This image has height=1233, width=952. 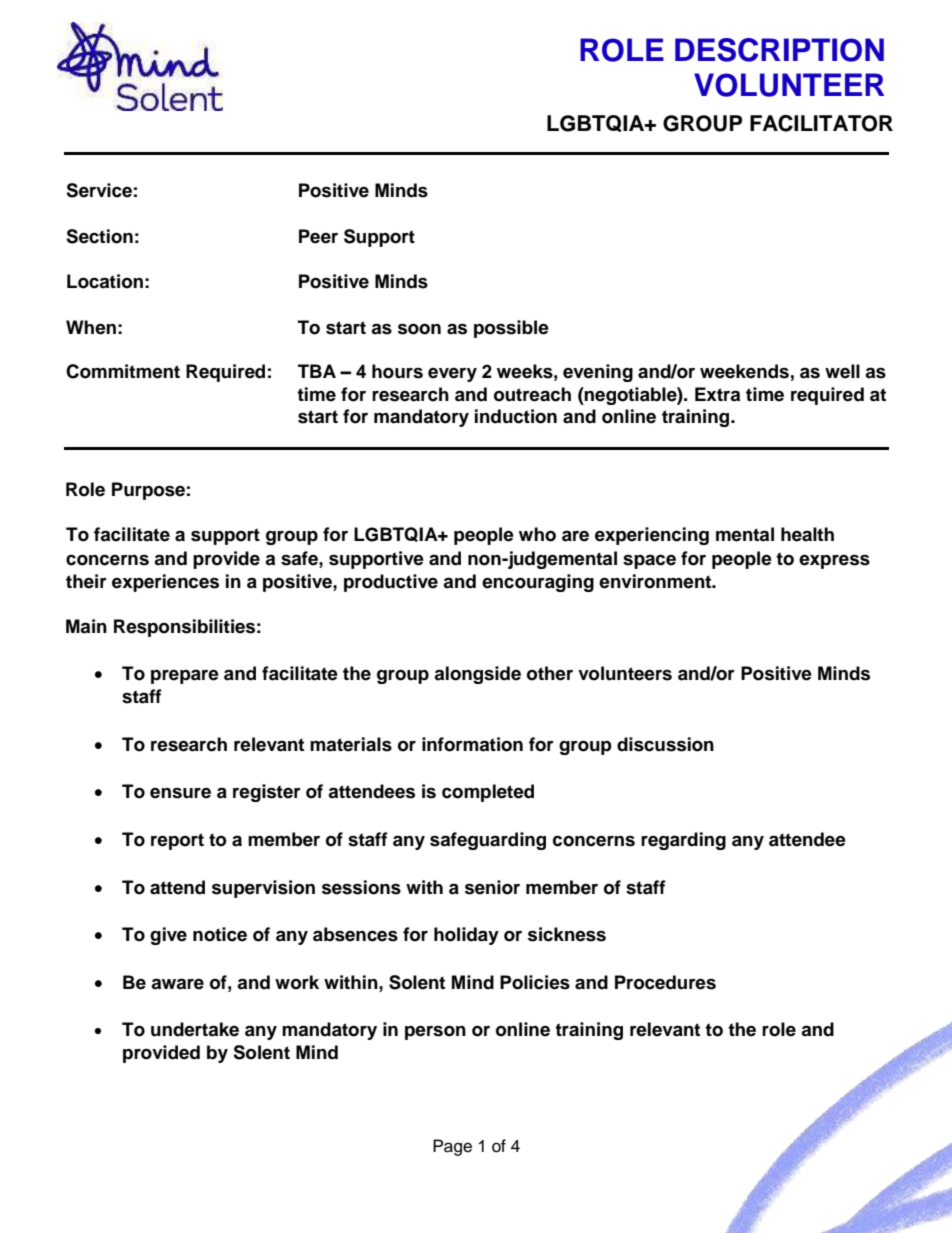 What do you see at coordinates (318, 236) in the image?
I see `Peer` at bounding box center [318, 236].
